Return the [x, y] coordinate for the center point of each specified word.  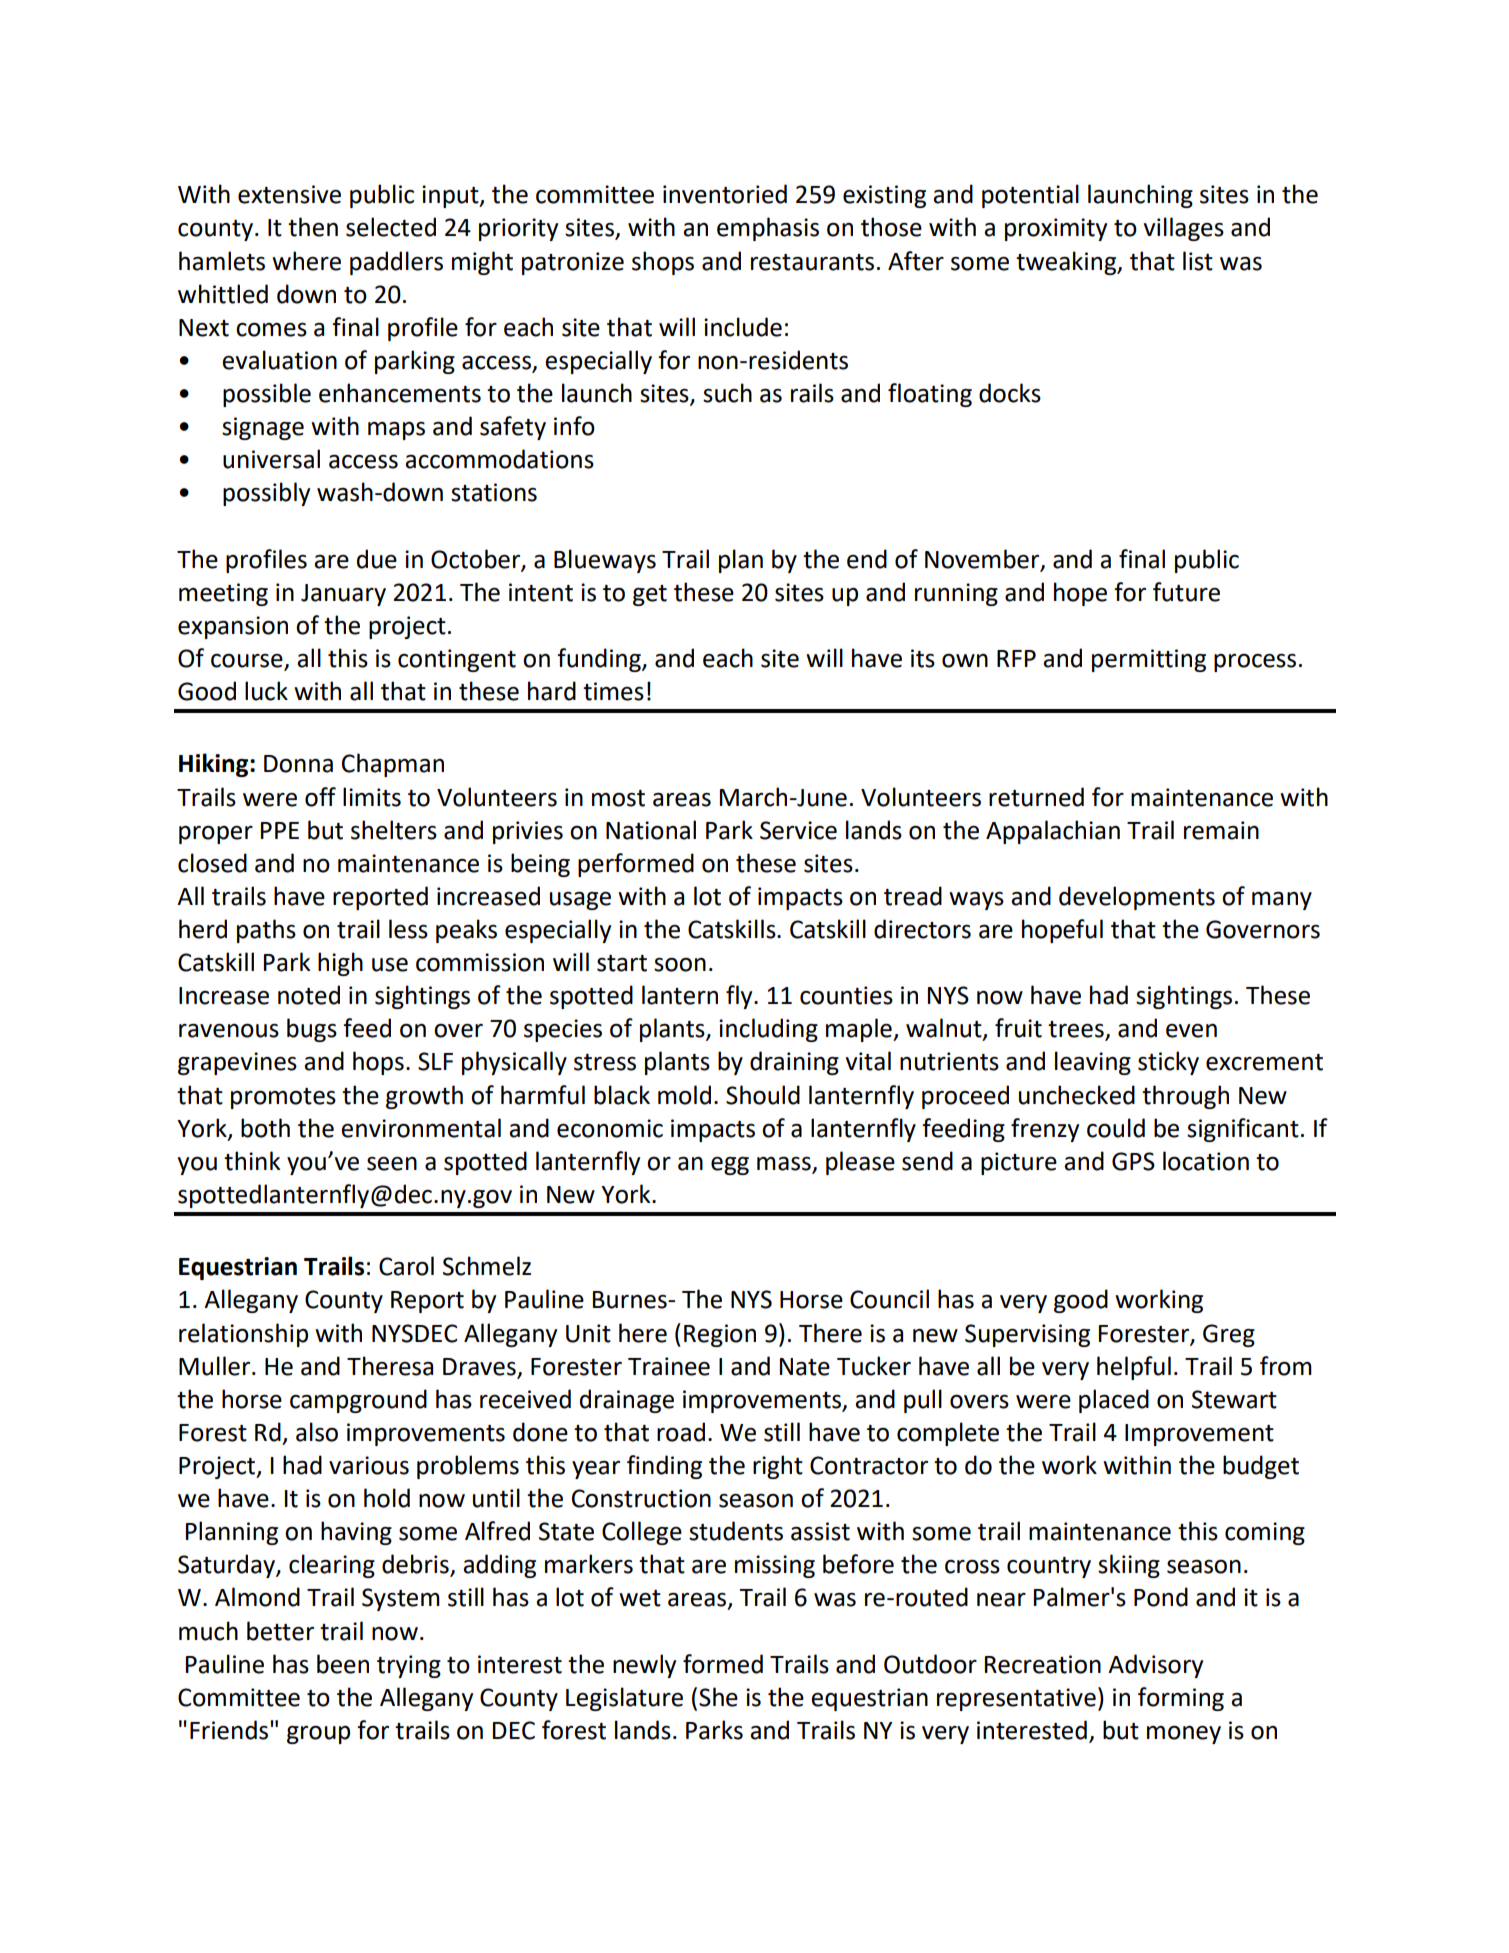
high [340, 964]
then [313, 227]
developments [1137, 898]
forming [1181, 1699]
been [343, 1664]
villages [1184, 229]
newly [644, 1666]
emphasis [768, 229]
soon [680, 964]
